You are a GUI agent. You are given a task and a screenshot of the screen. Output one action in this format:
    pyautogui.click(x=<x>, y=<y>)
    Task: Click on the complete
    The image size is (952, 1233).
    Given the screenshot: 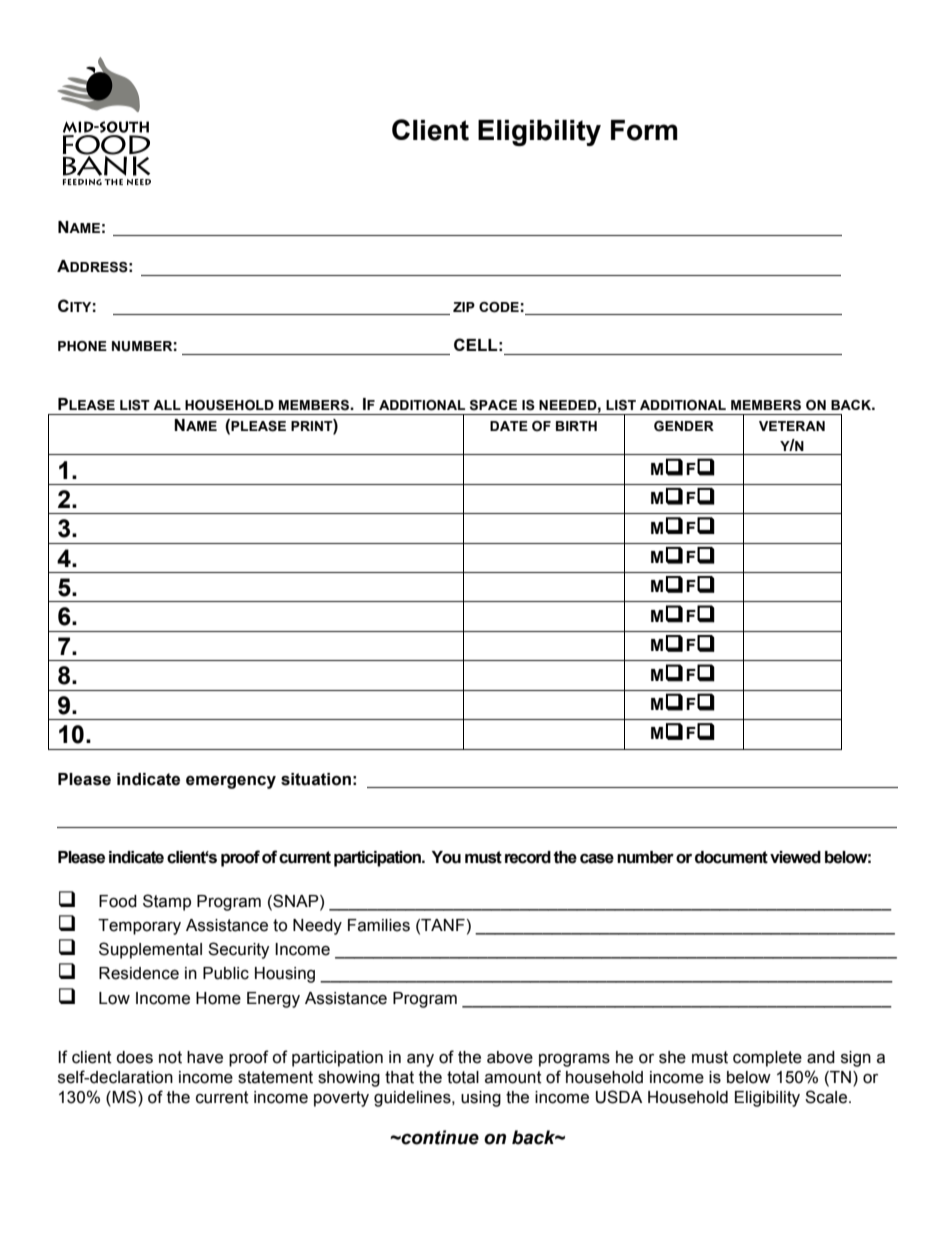 What is the action you would take?
    pyautogui.click(x=767, y=1059)
